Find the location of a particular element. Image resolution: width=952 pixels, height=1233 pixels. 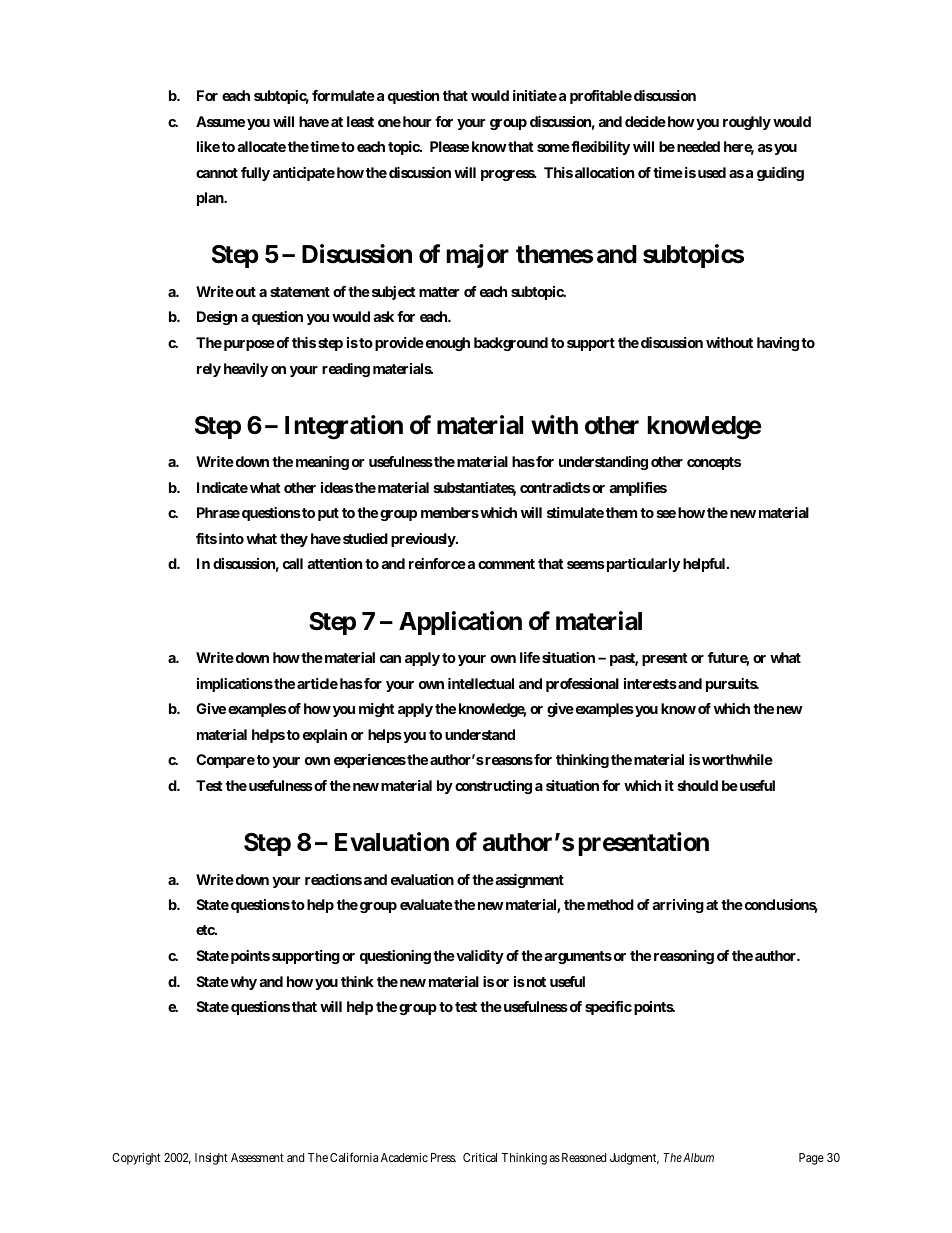

Insight is located at coordinates (211, 1159).
